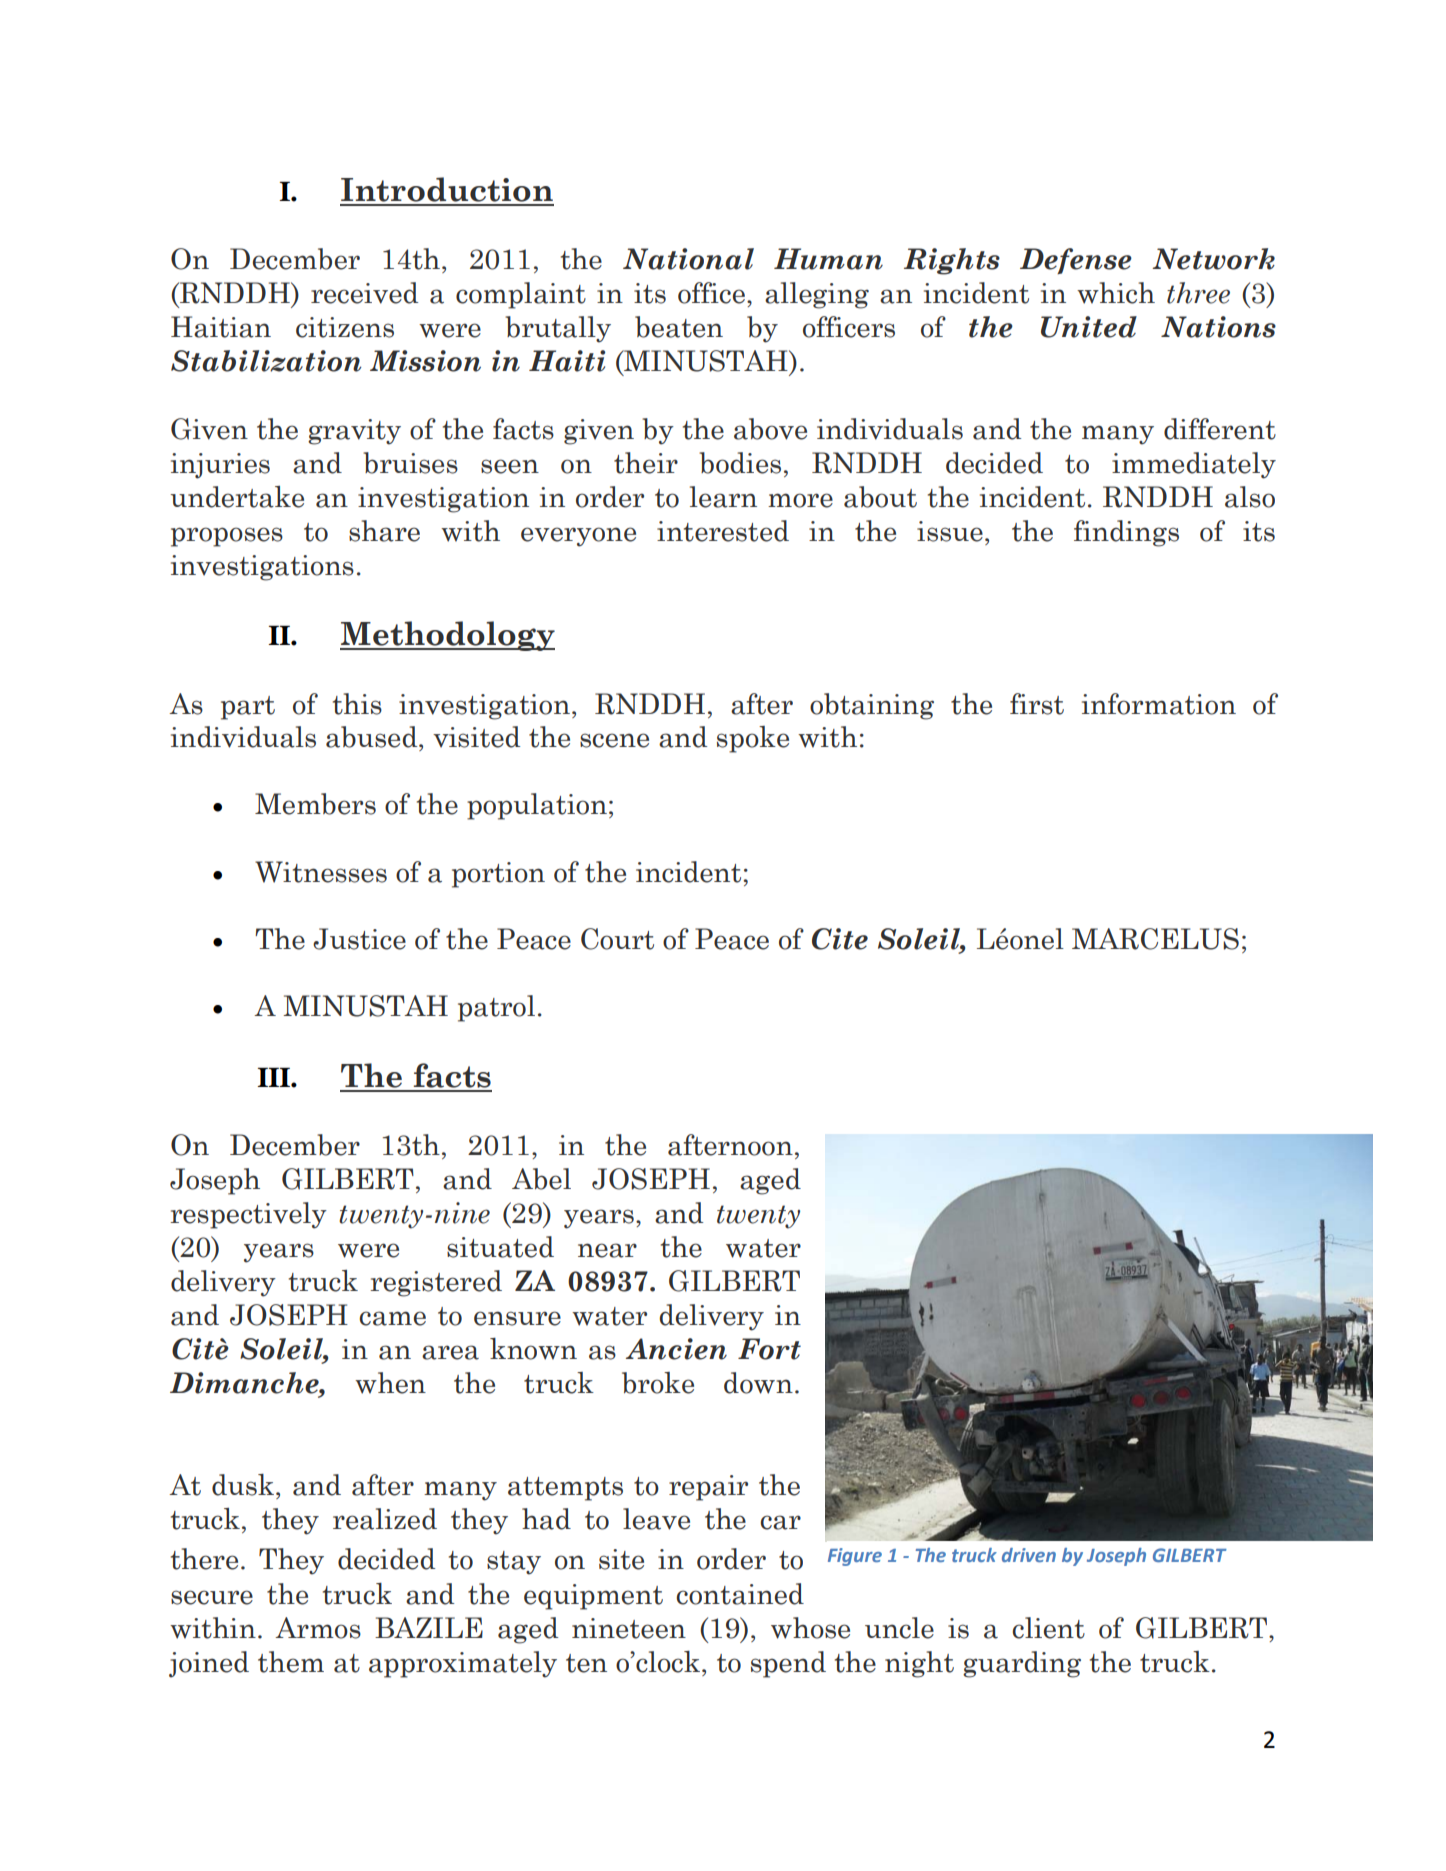 Image resolution: width=1446 pixels, height=1871 pixels. I want to click on information, so click(1159, 704).
